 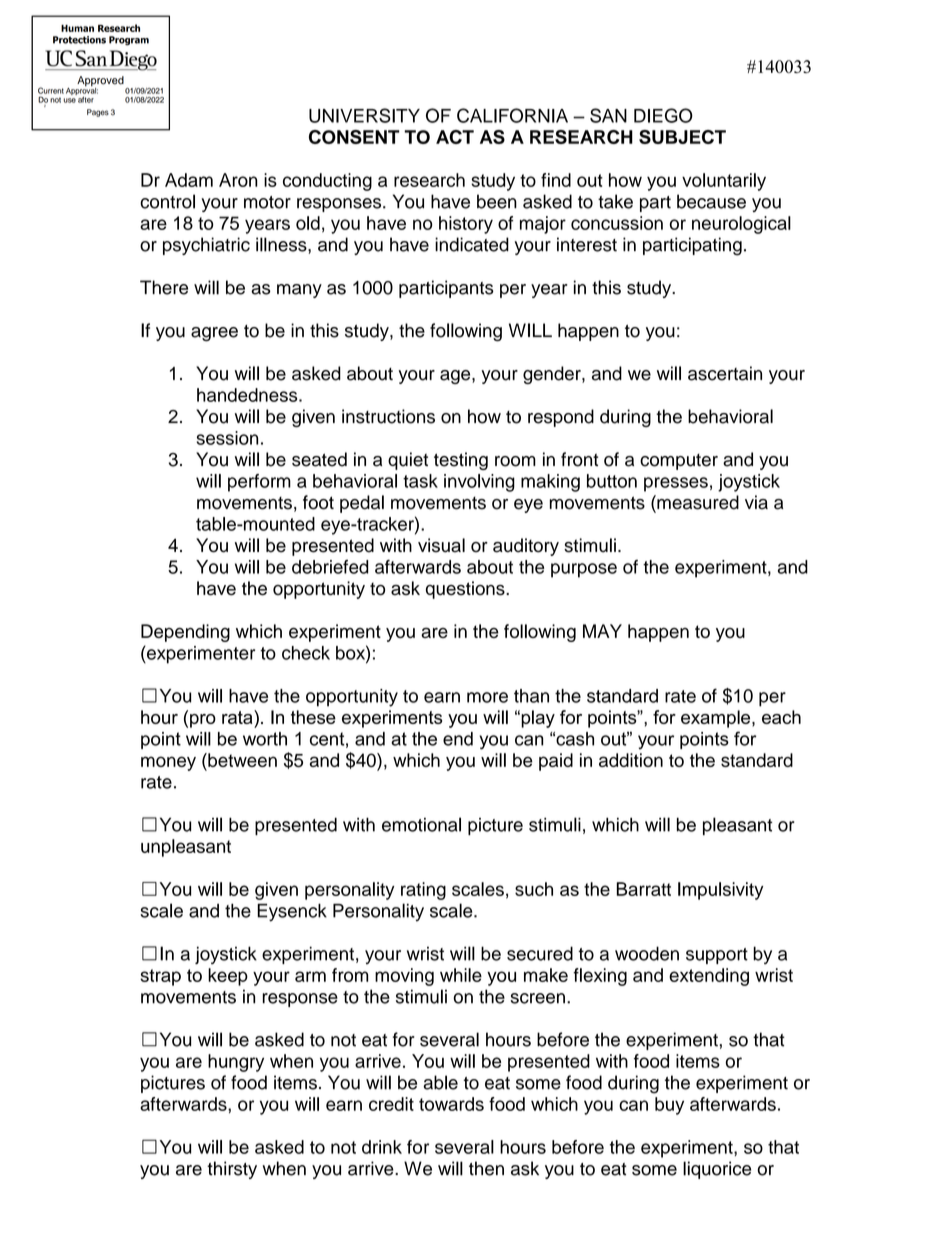 What do you see at coordinates (382, 1147) in the page?
I see `drink` at bounding box center [382, 1147].
